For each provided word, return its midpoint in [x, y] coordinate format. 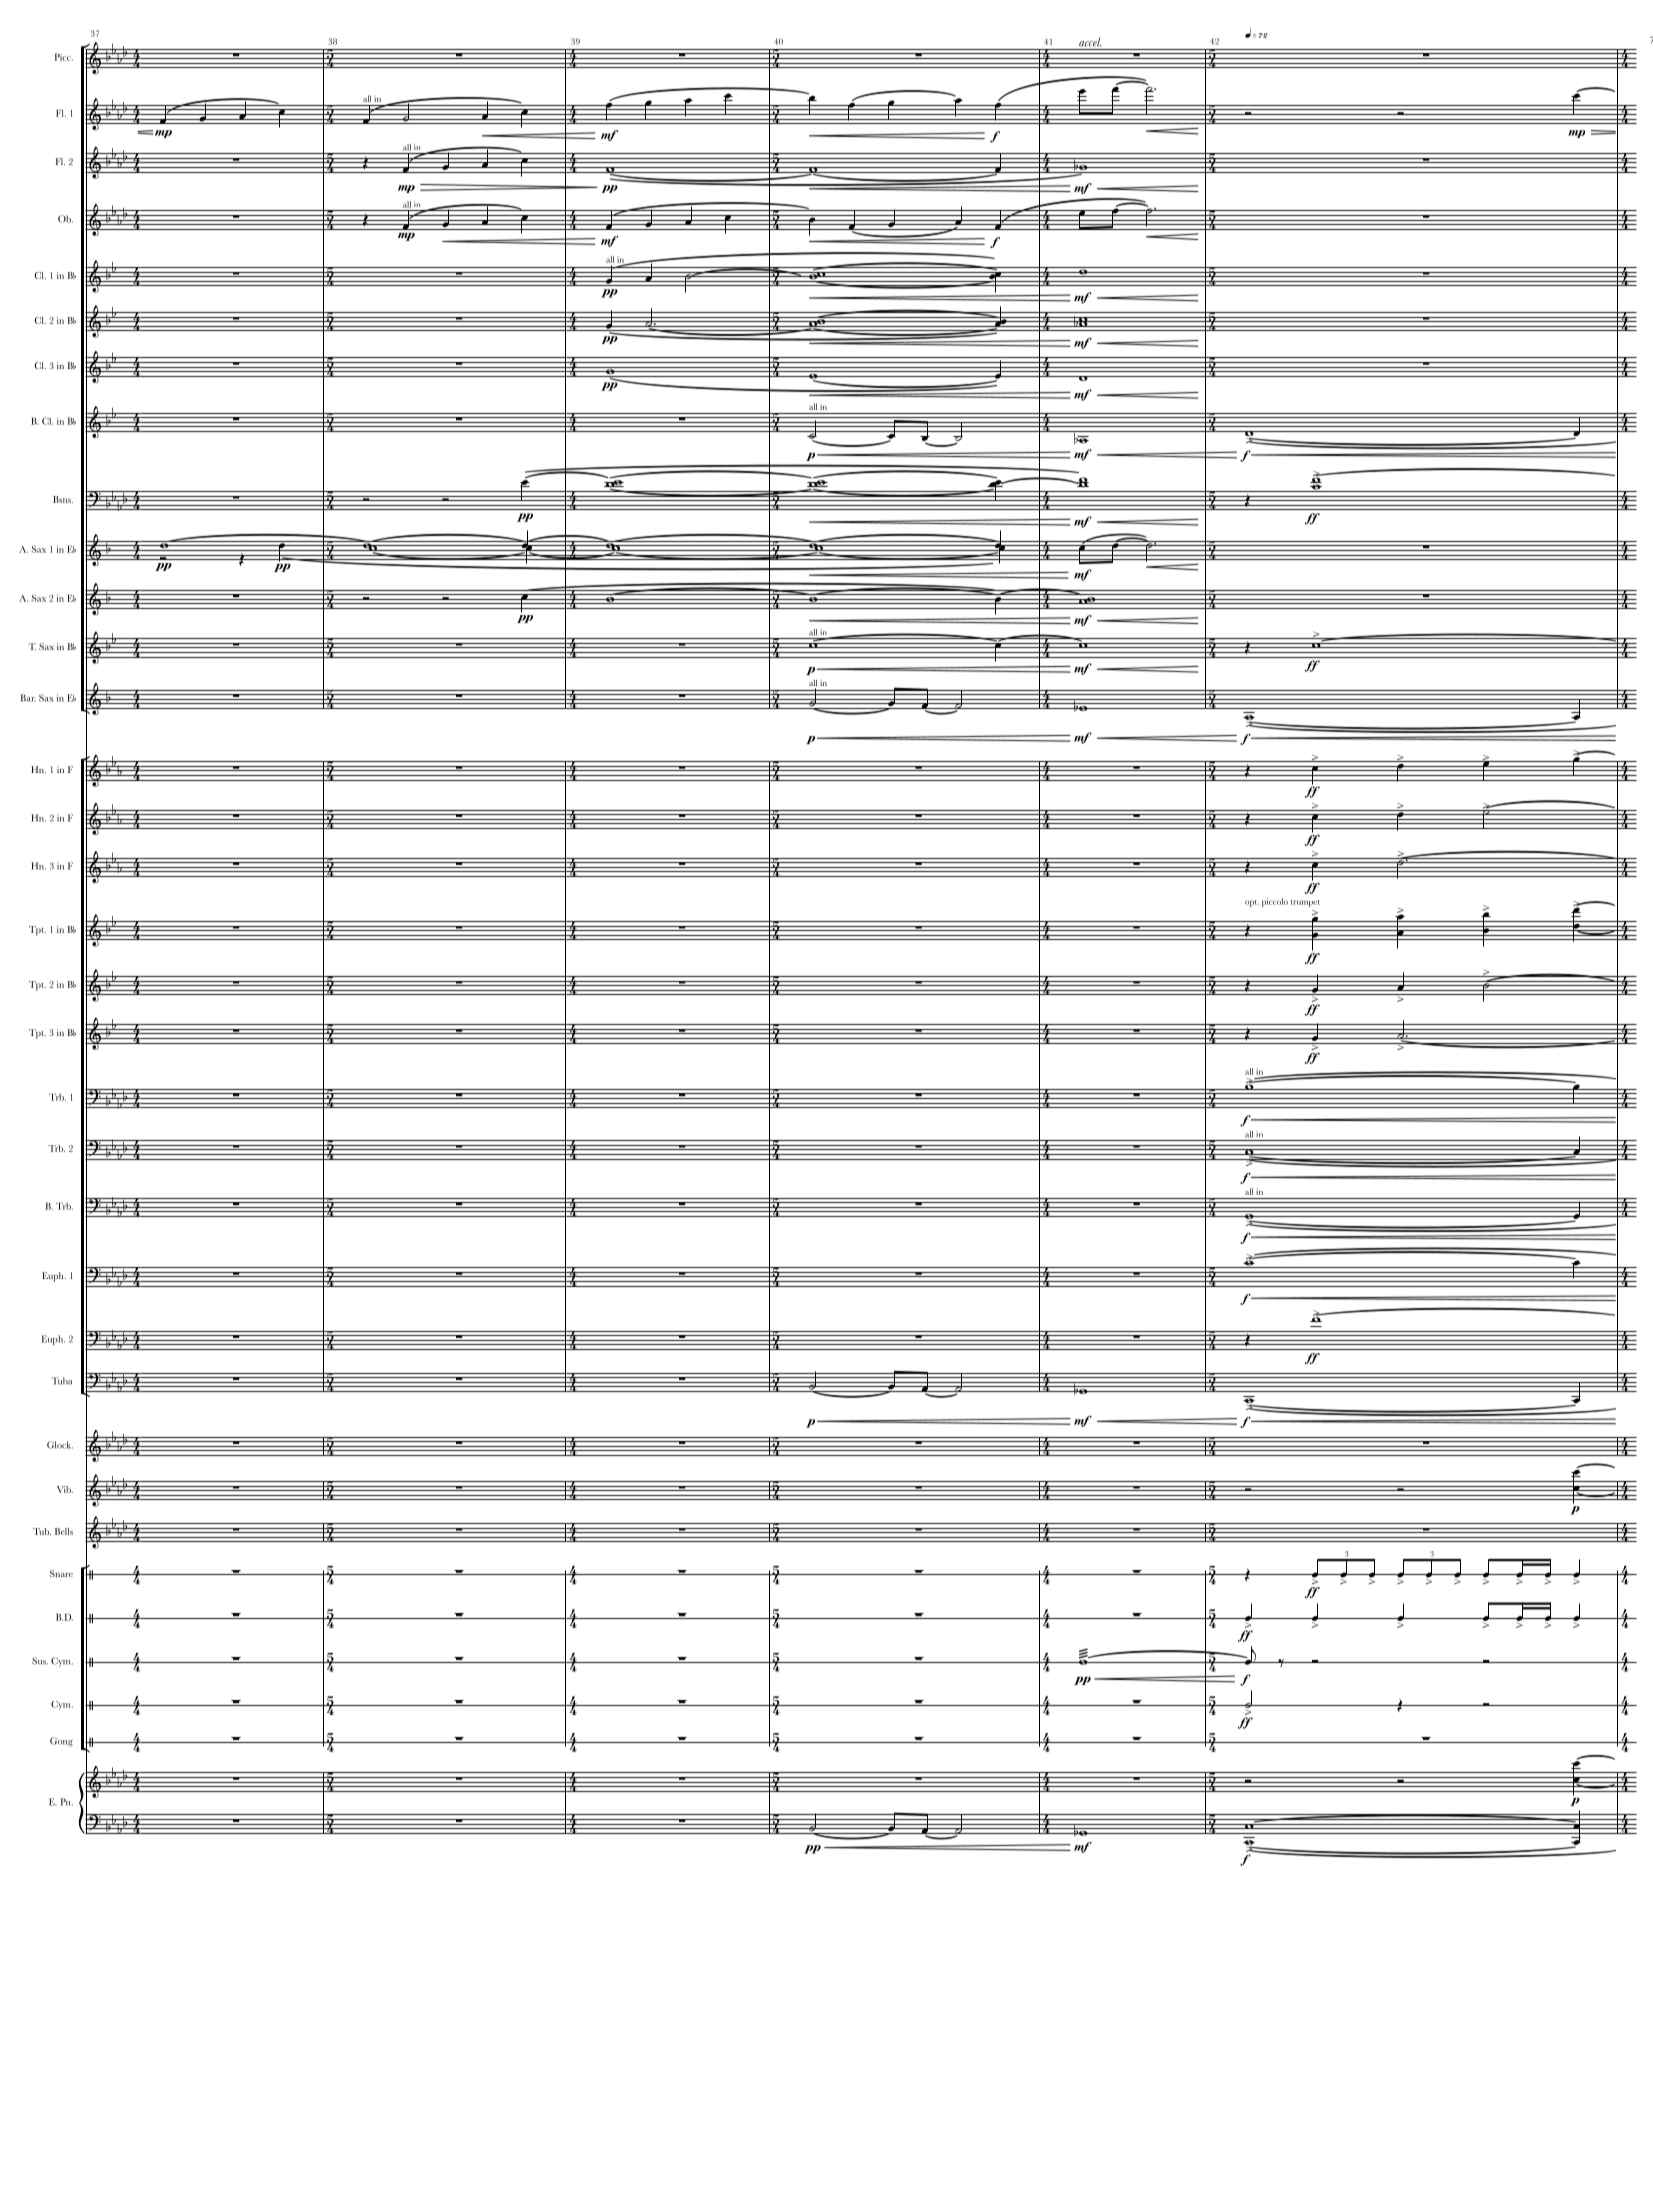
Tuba [61, 1381]
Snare [61, 1573]
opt [1252, 903]
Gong [61, 1742]
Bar [28, 698]
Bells [64, 1531]
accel [1090, 42]
